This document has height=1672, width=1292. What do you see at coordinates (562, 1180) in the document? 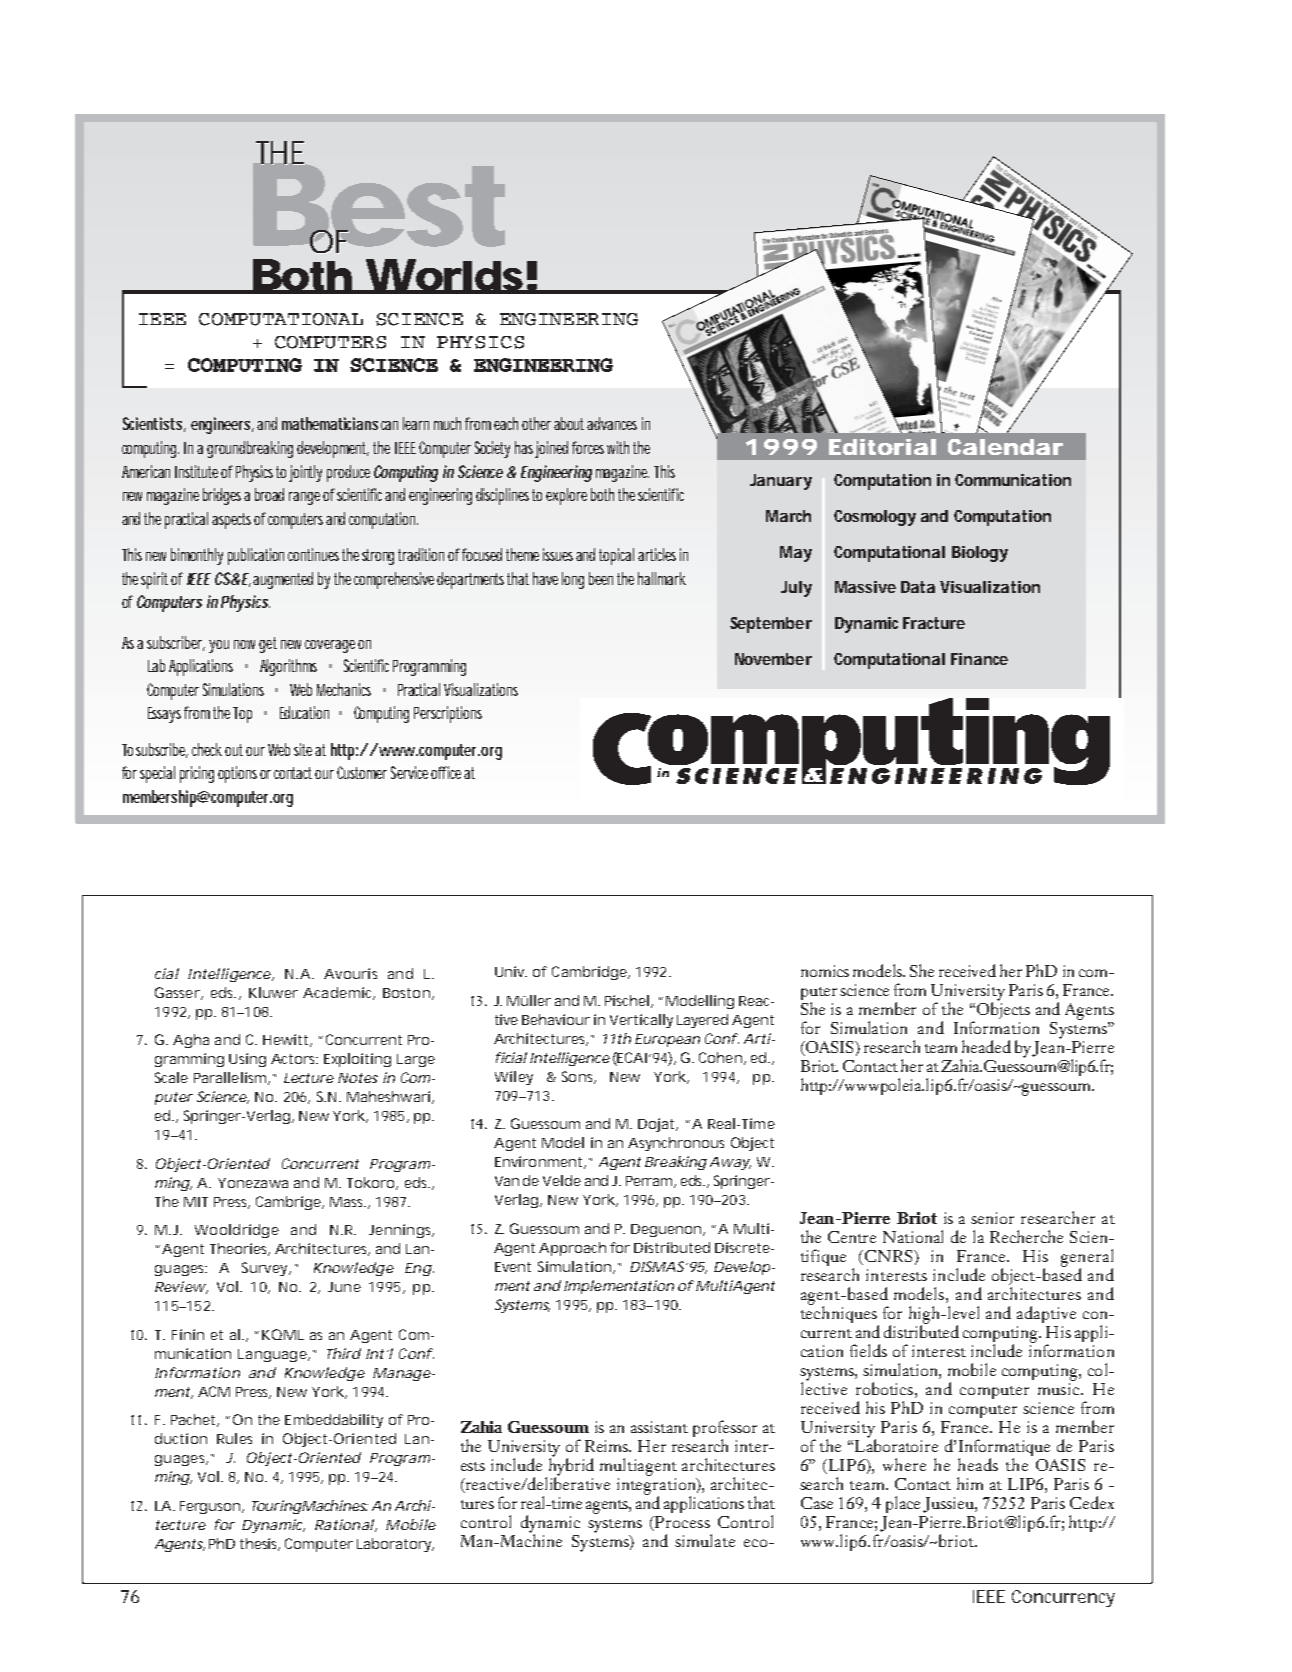
I see `Velde` at bounding box center [562, 1180].
